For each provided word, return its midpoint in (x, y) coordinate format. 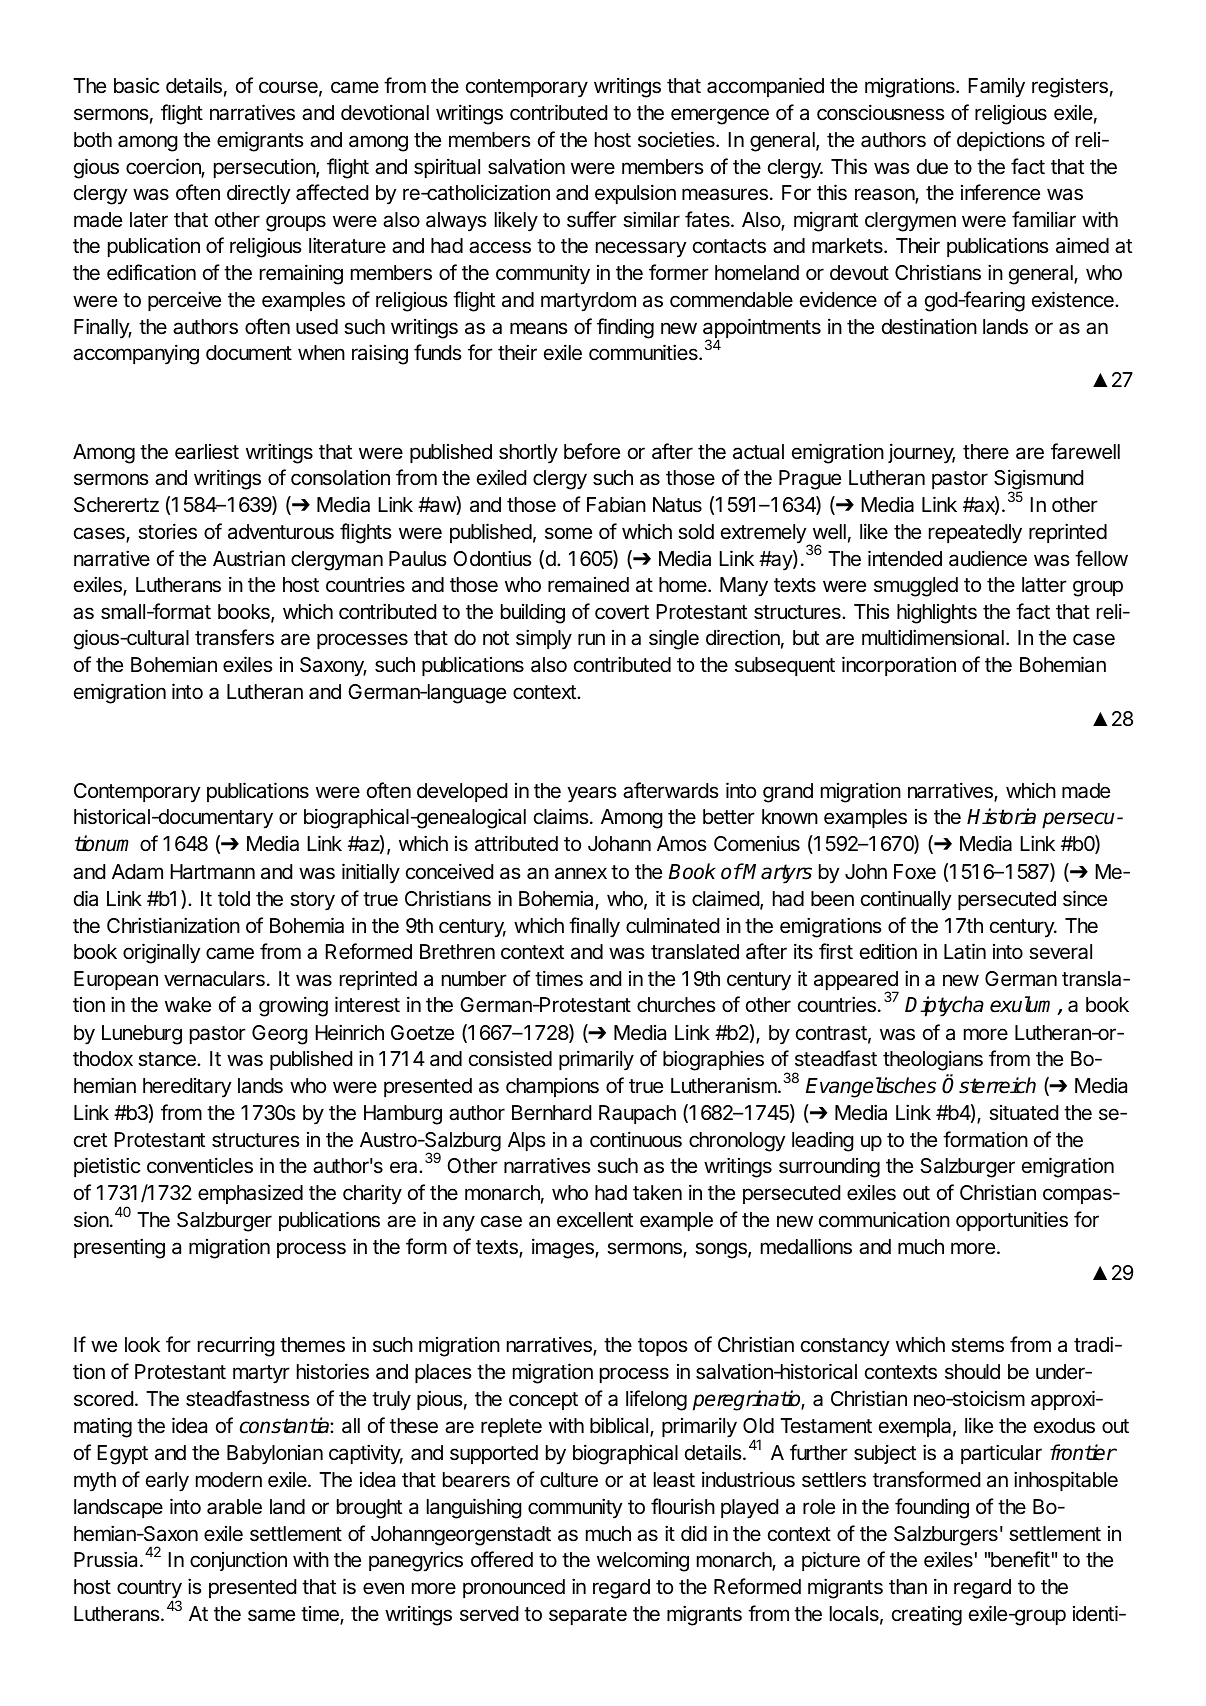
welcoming (643, 1561)
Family (996, 88)
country (149, 1590)
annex (581, 873)
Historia (1001, 816)
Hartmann (212, 872)
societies (677, 139)
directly (259, 194)
